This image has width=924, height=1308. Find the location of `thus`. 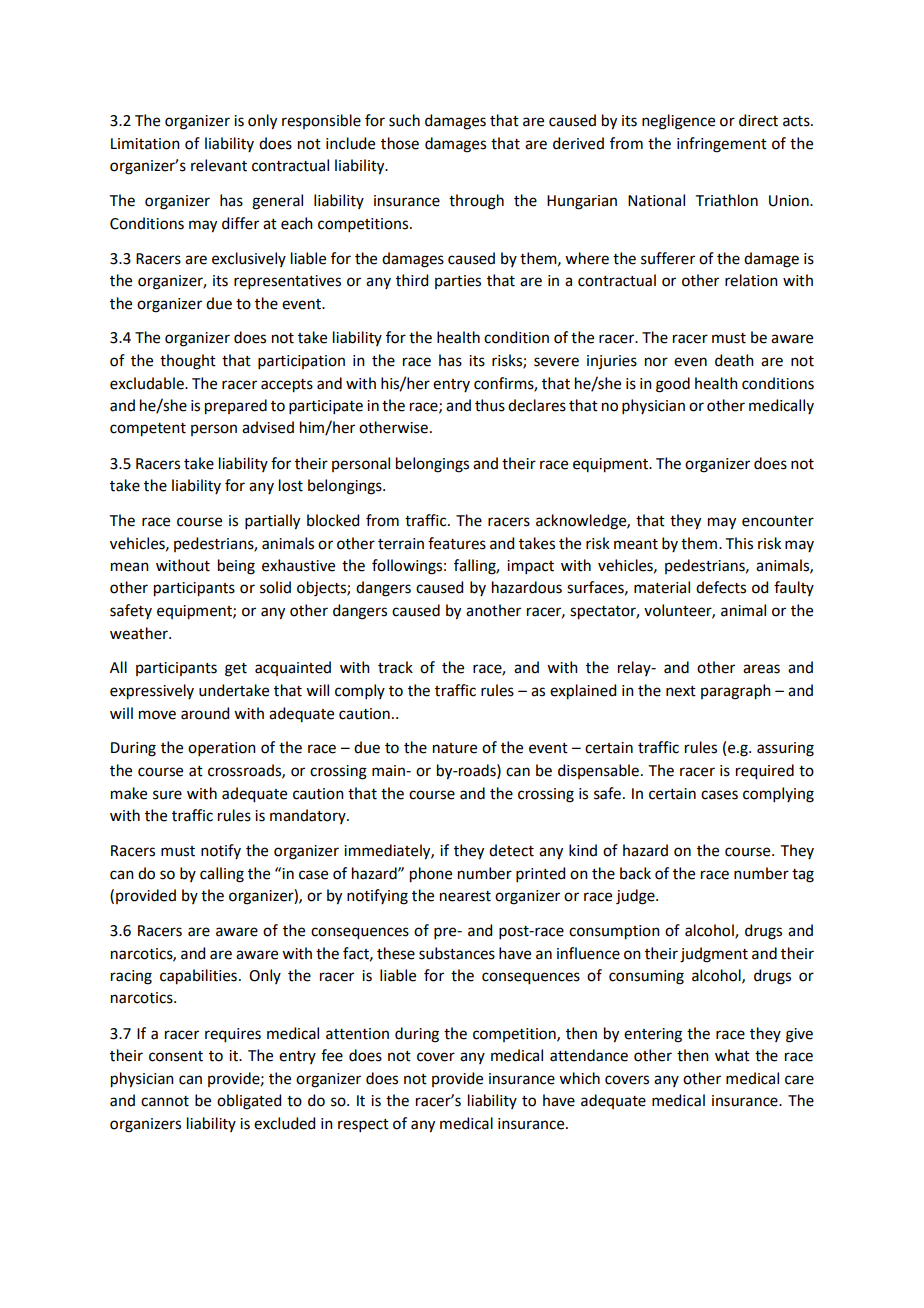

thus is located at coordinates (490, 405).
